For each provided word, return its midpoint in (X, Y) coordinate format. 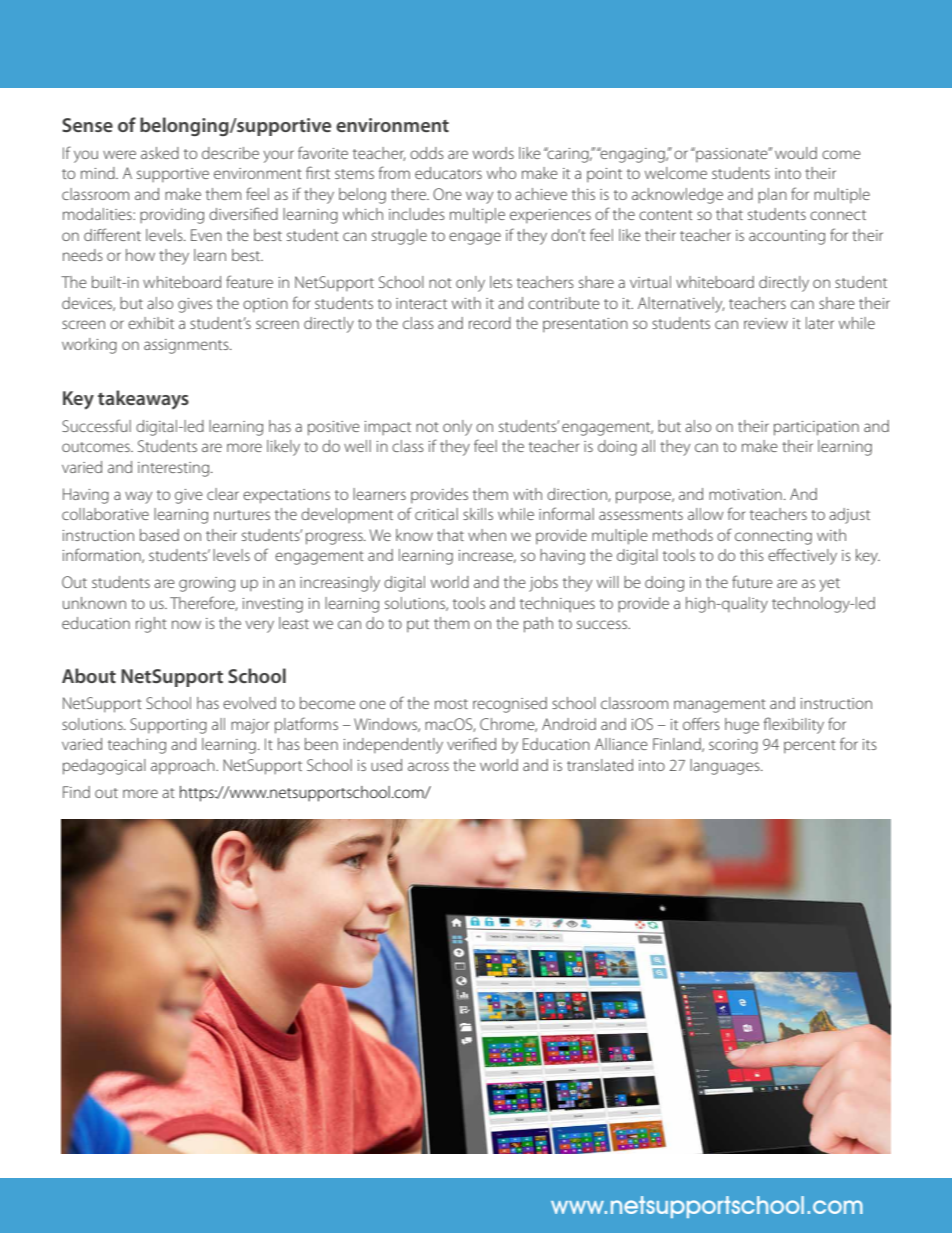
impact (388, 428)
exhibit (151, 323)
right (151, 625)
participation (816, 428)
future (752, 581)
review (766, 323)
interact (421, 303)
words (493, 153)
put (418, 626)
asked (160, 153)
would (796, 153)
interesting (175, 469)
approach (184, 767)
